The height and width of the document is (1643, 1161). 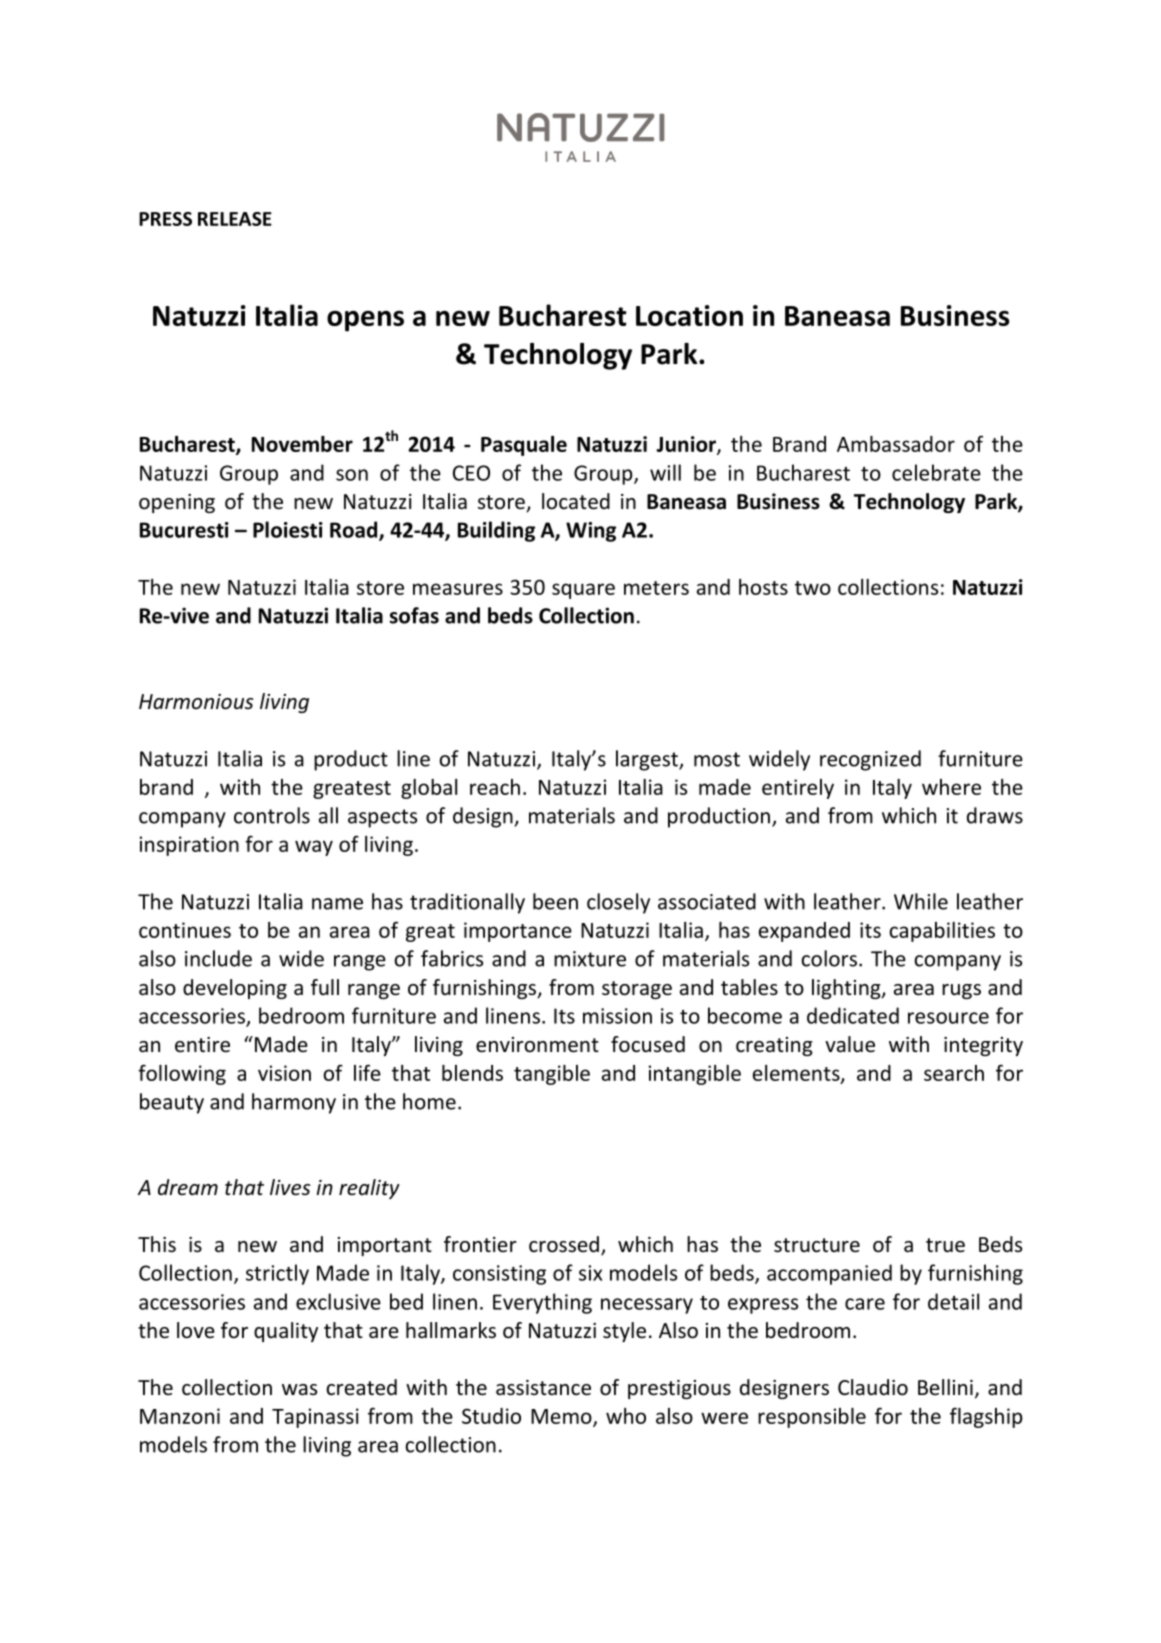 I want to click on square, so click(x=583, y=591).
